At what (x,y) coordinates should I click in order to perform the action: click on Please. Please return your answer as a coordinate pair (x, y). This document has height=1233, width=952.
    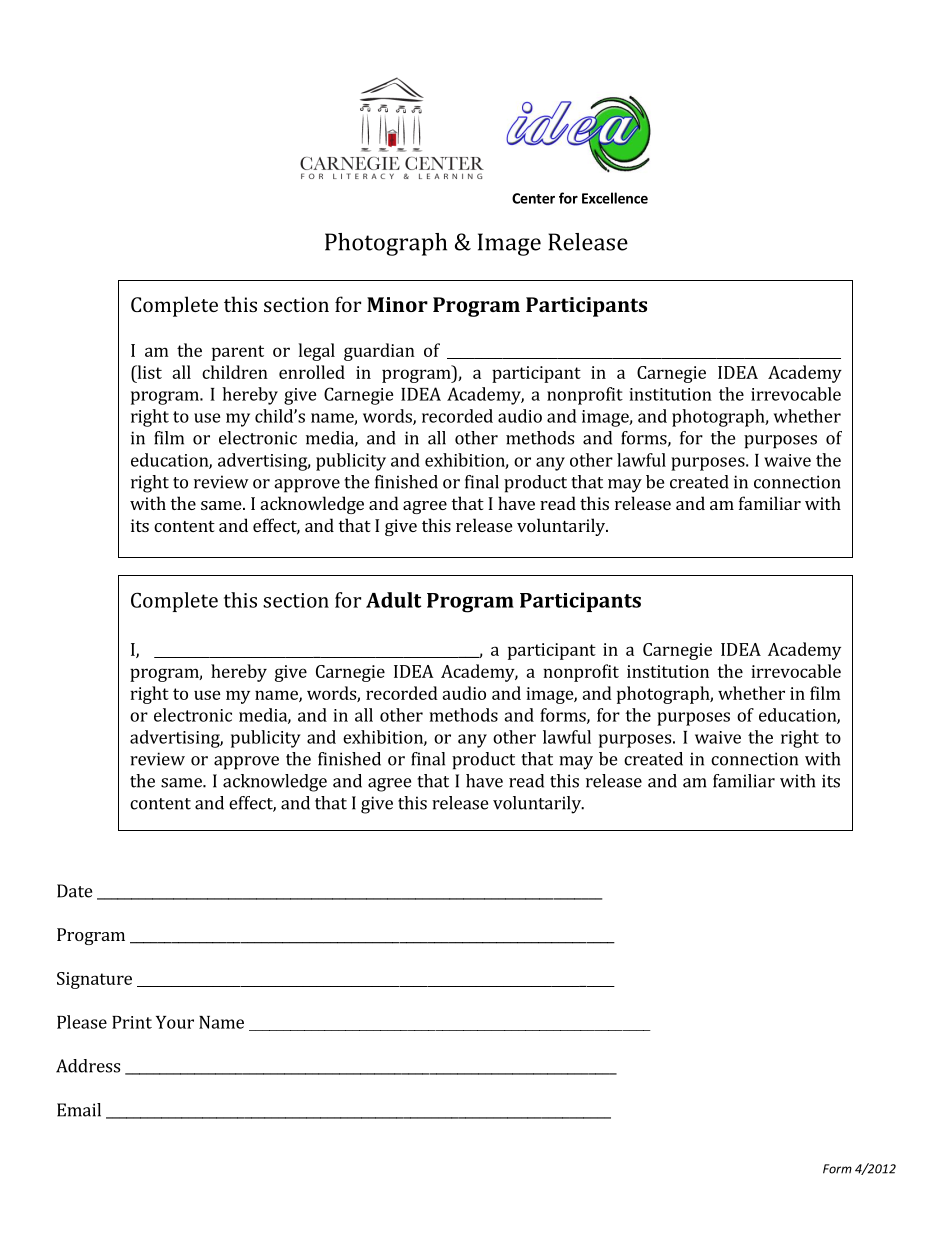
    Looking at the image, I should click on (82, 1022).
